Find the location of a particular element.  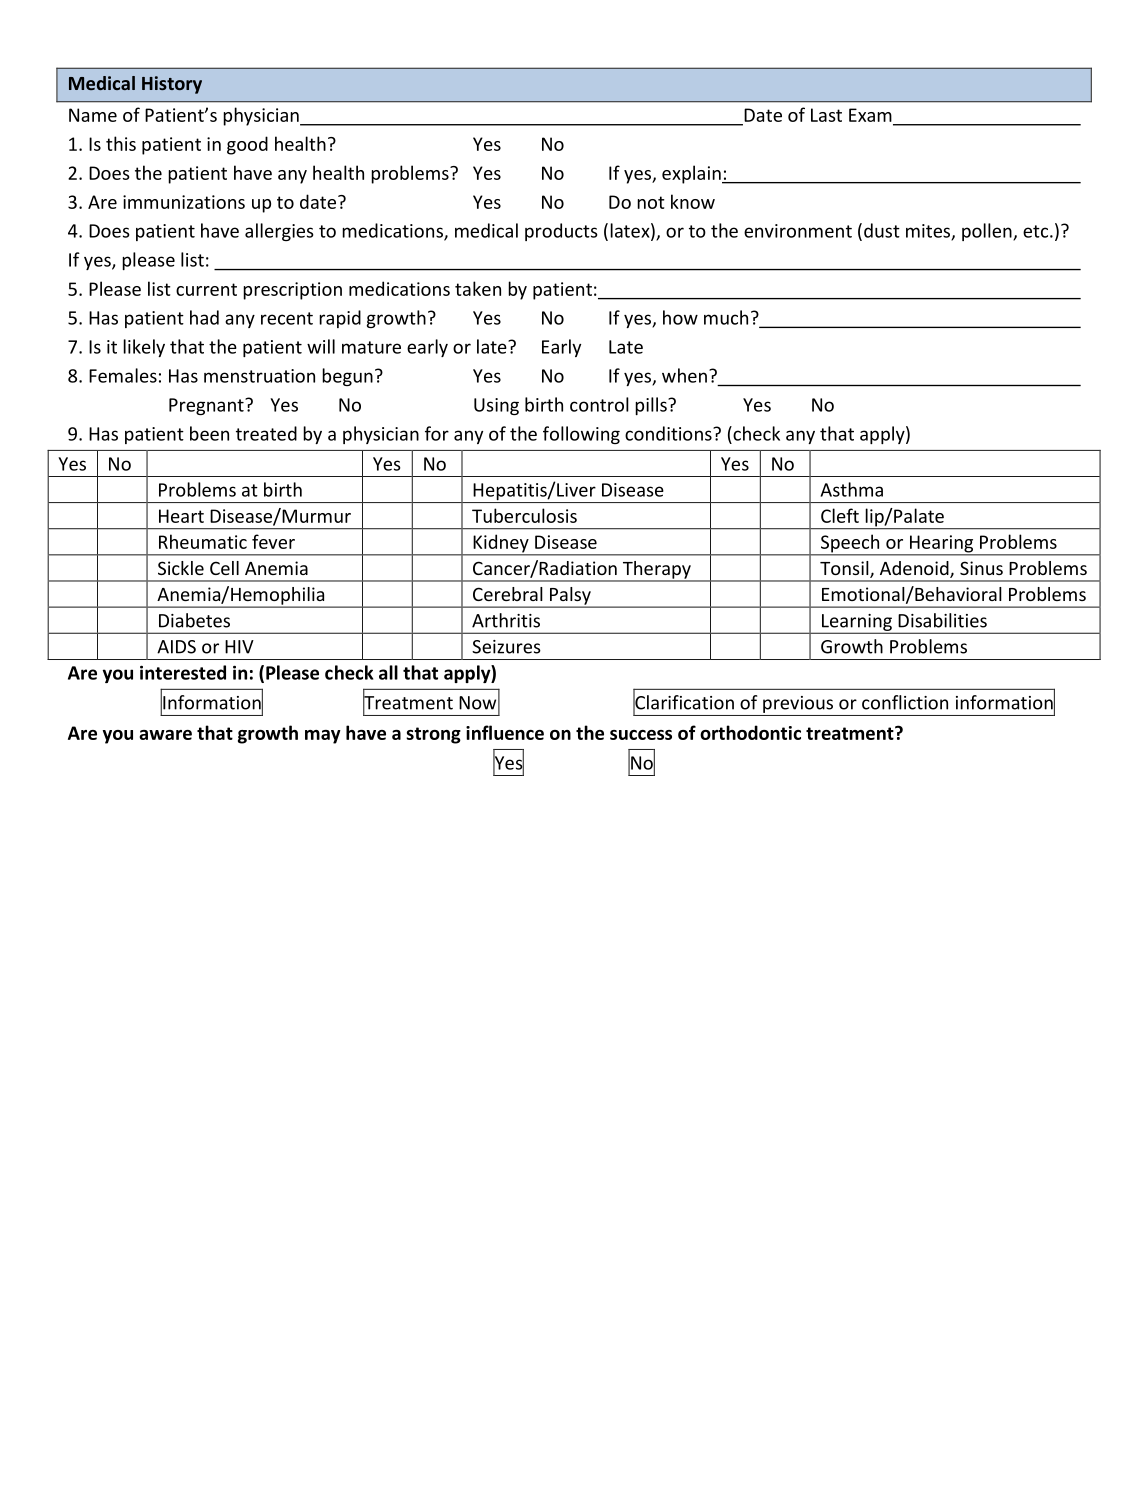

Pregnant is located at coordinates (207, 406).
